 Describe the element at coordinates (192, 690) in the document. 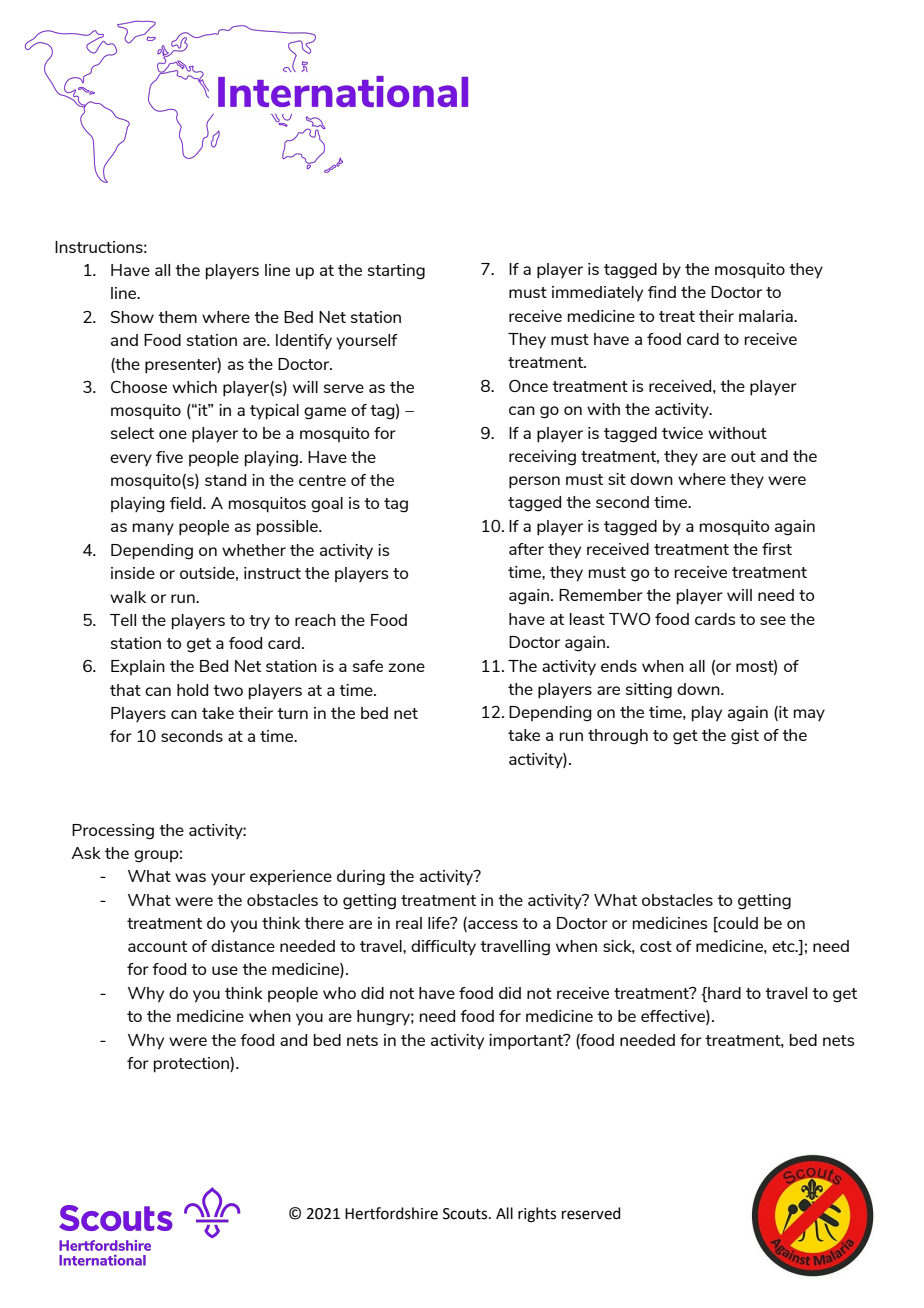

I see `hold` at that location.
